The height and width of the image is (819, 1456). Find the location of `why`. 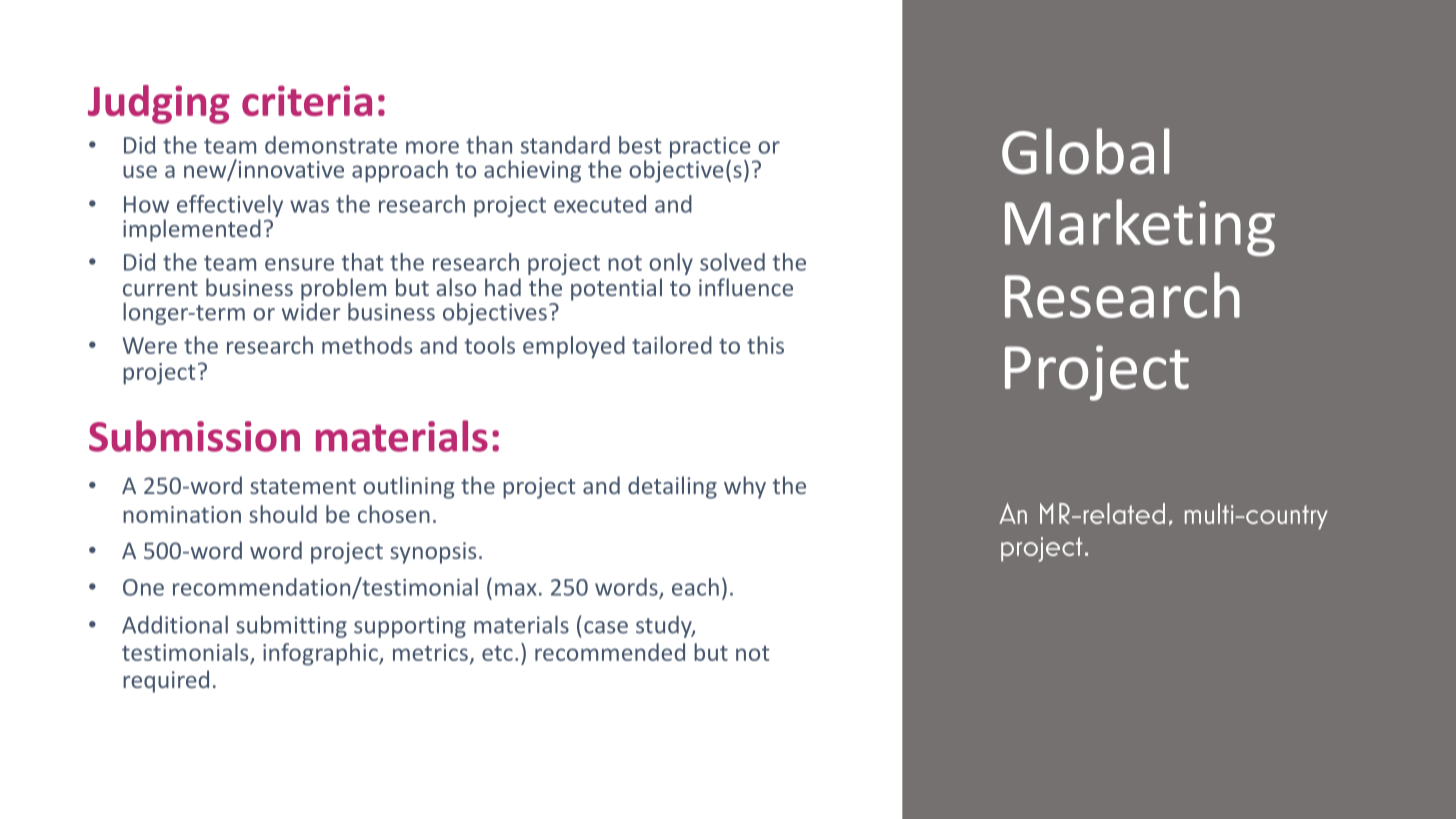

why is located at coordinates (745, 487).
